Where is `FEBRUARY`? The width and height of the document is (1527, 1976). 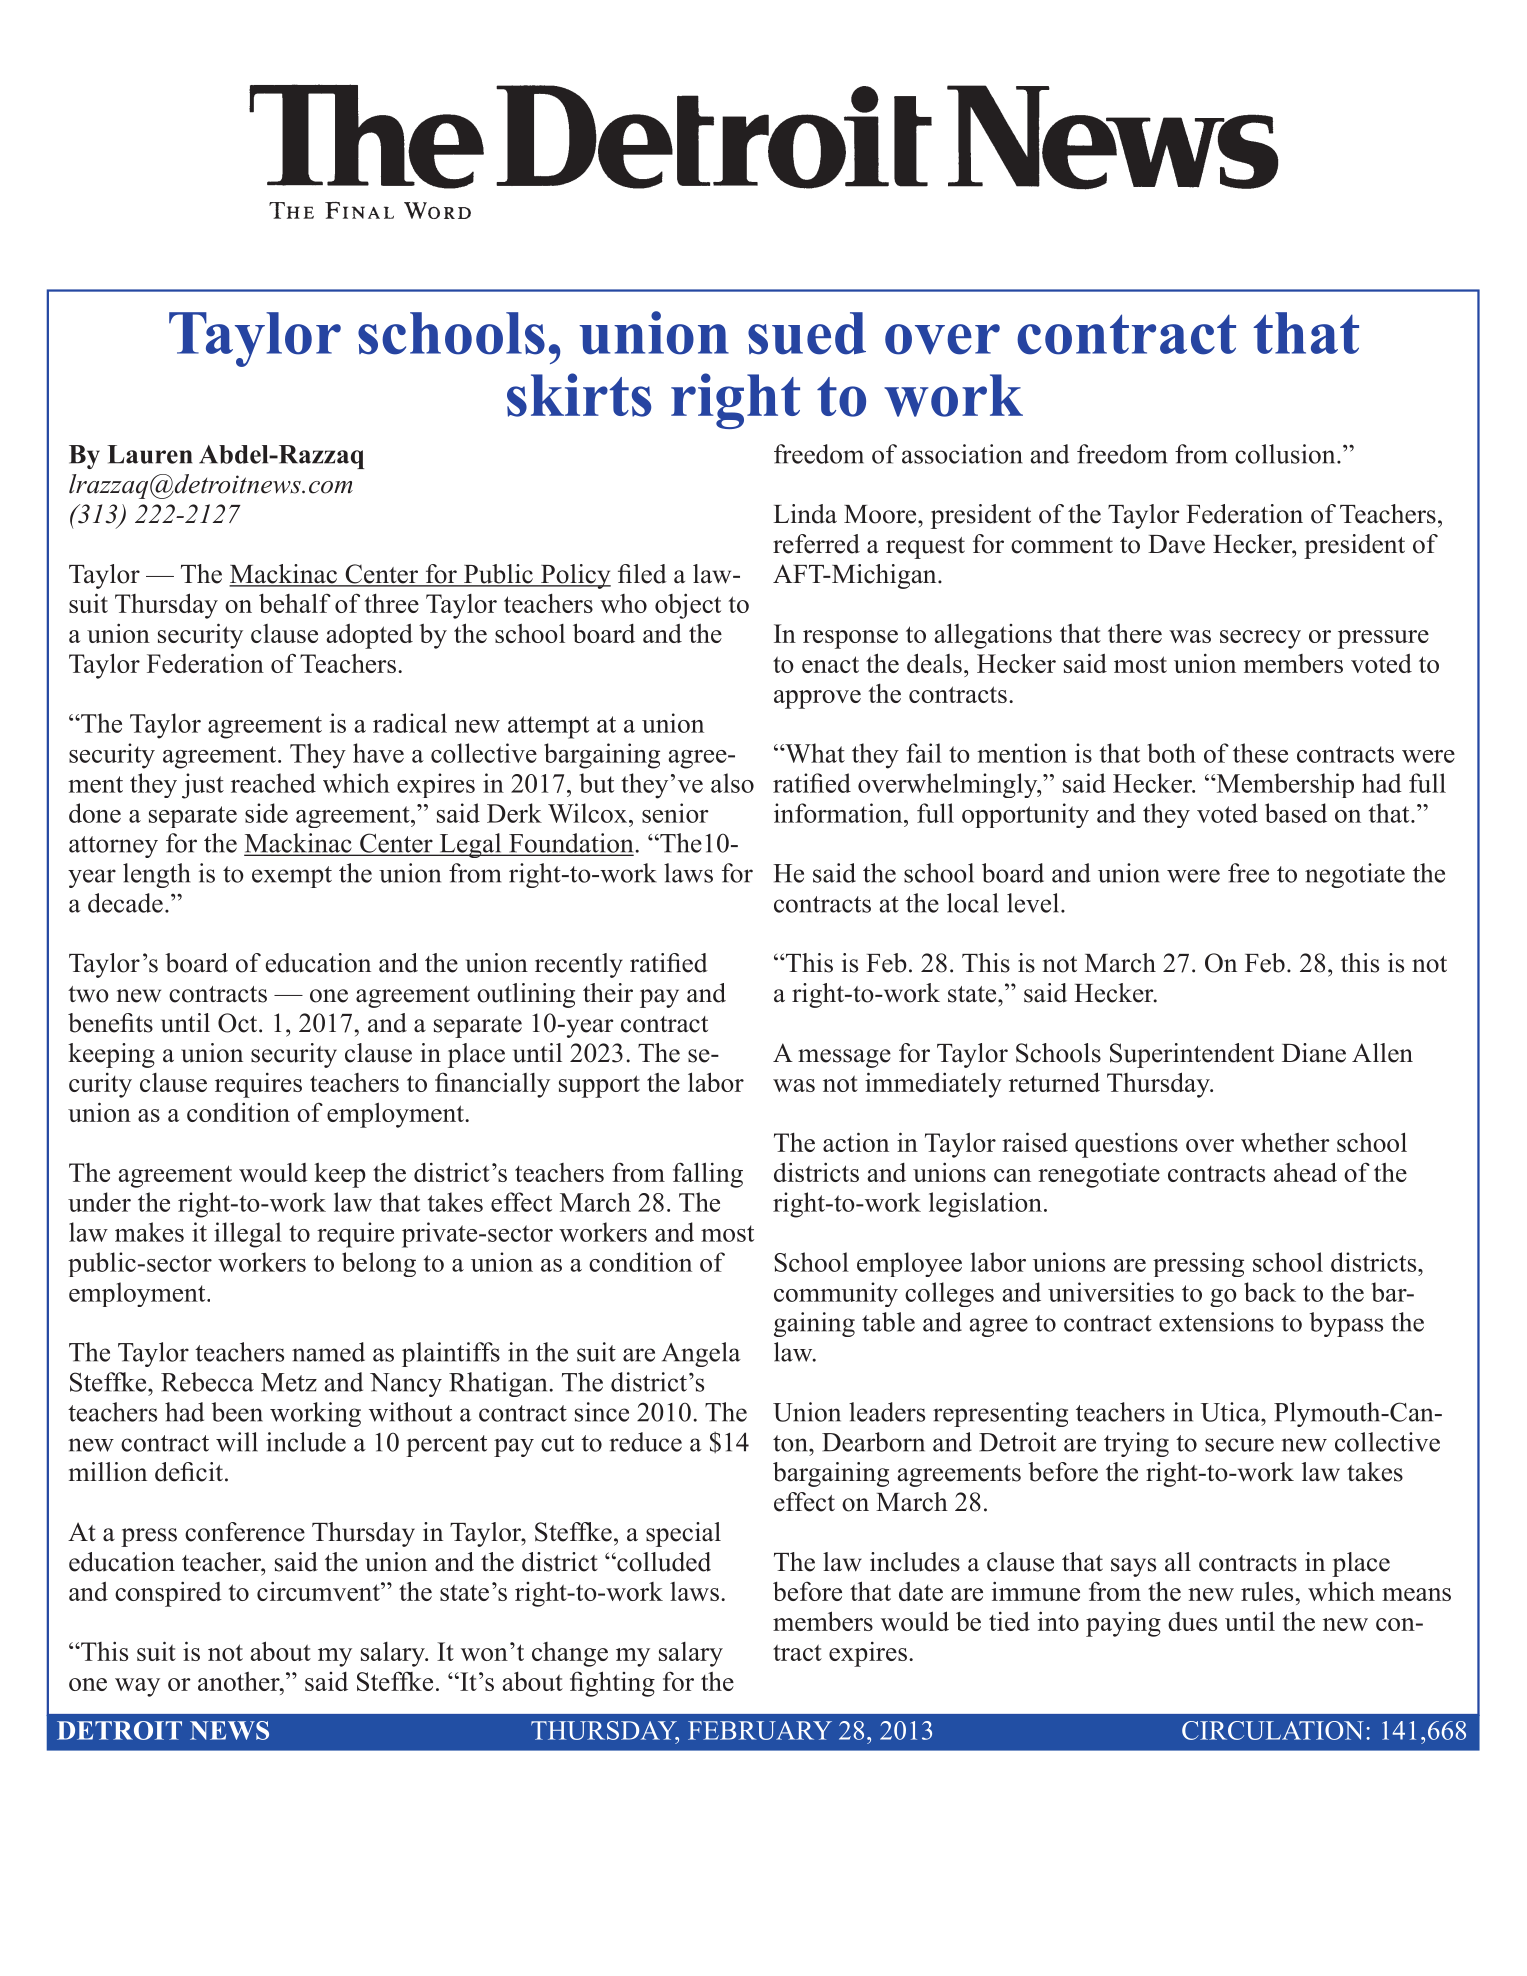
FEBRUARY is located at coordinates (760, 1730).
